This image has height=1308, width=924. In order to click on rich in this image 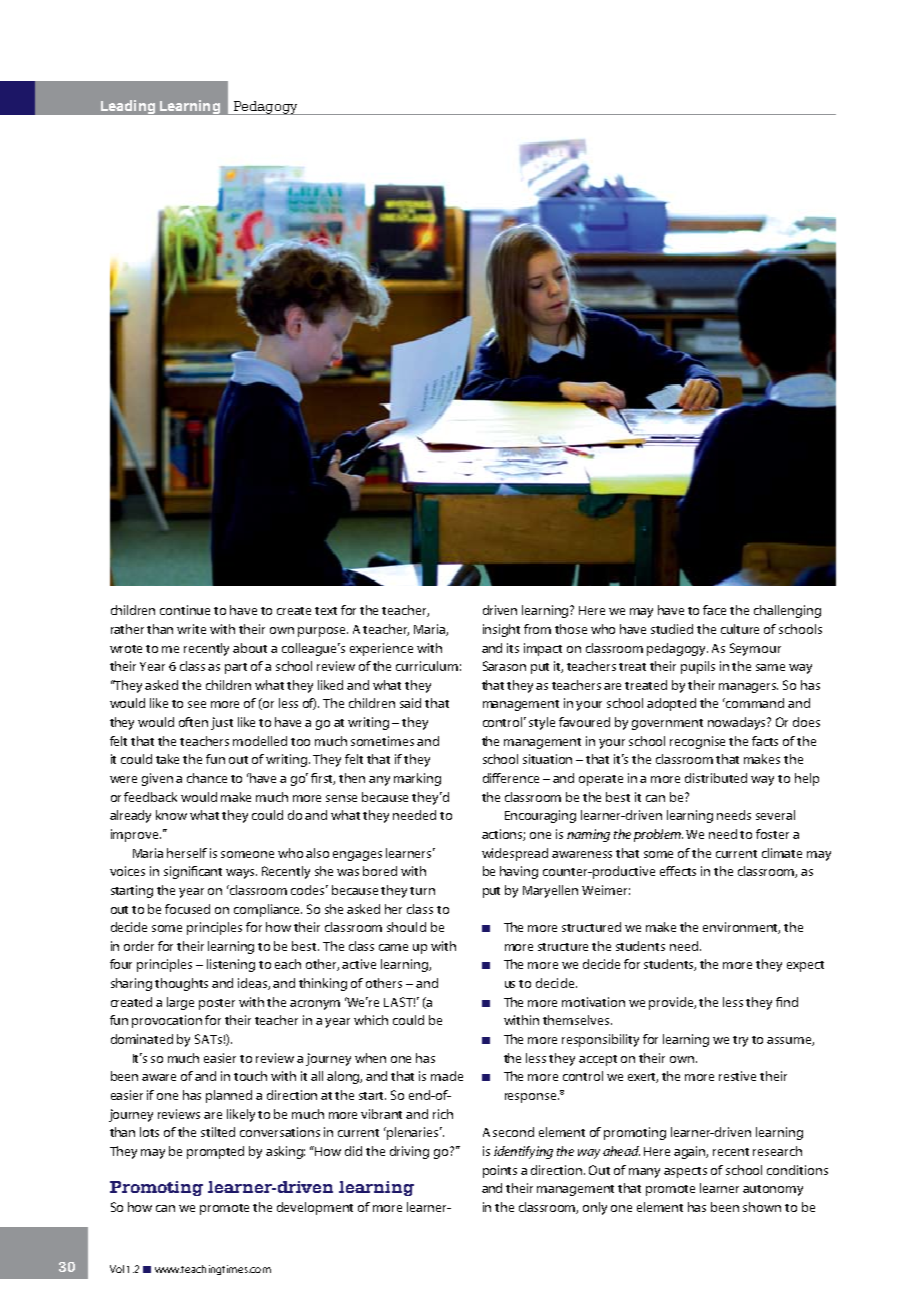, I will do `click(443, 1114)`.
